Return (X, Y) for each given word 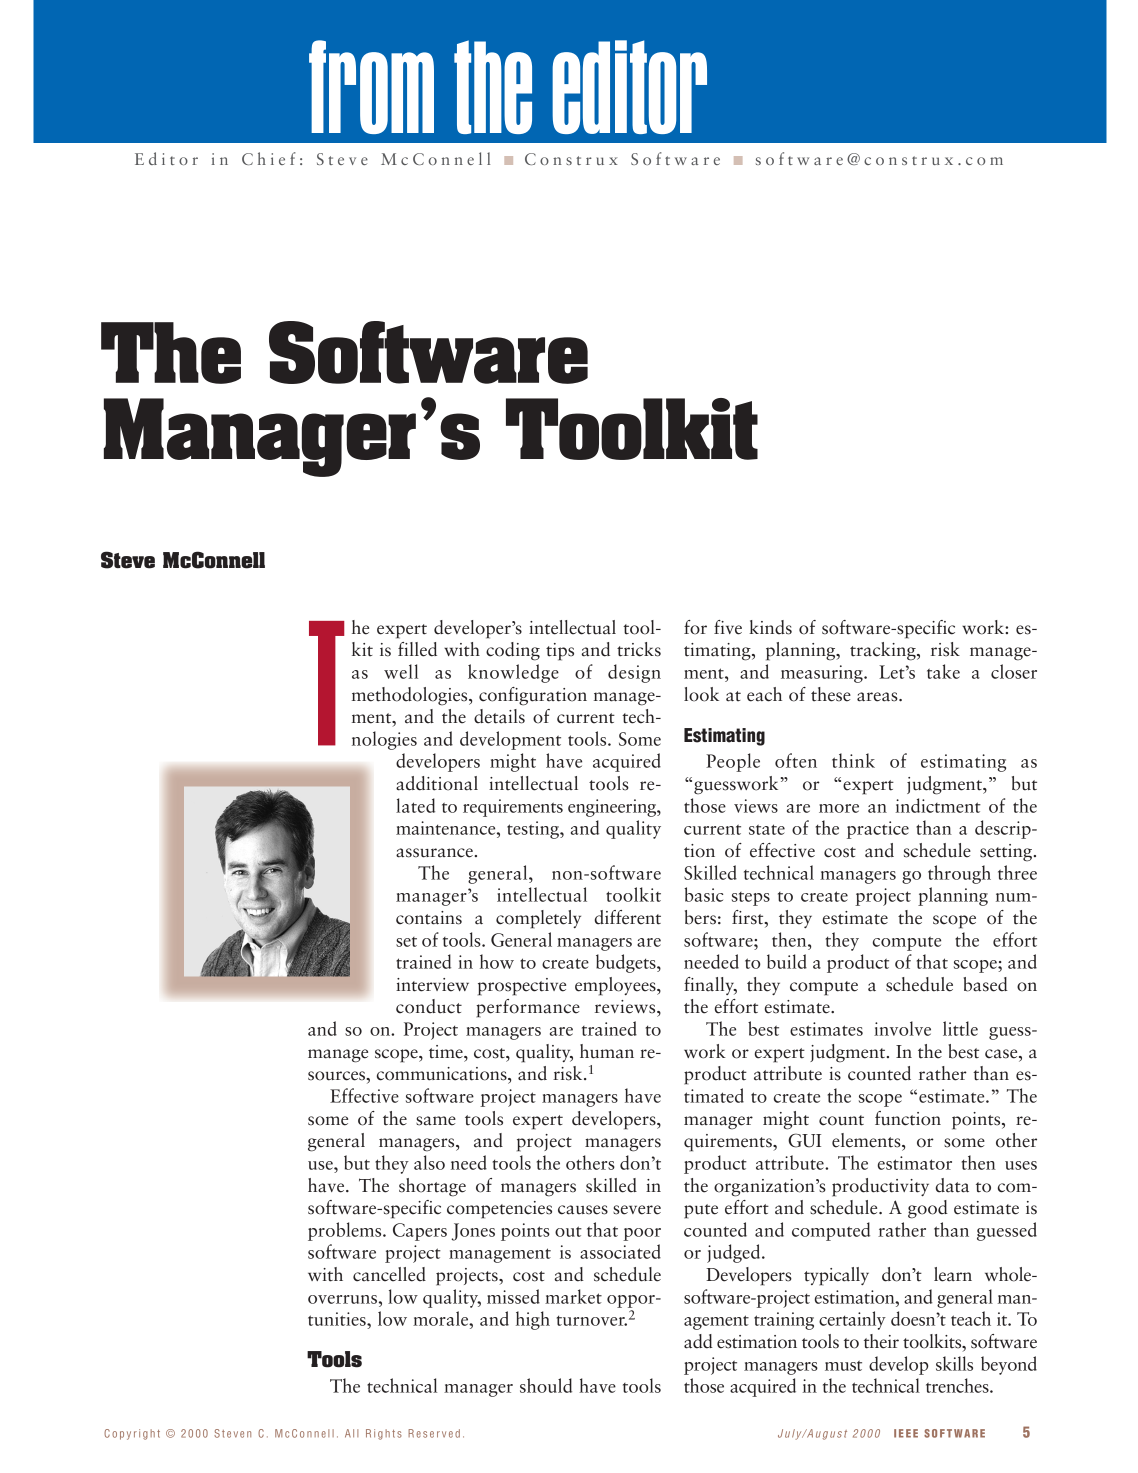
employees (616, 986)
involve (902, 1028)
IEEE (906, 1433)
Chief (269, 158)
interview (432, 985)
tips (560, 652)
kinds (770, 627)
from (371, 87)
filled (417, 649)
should (546, 1385)
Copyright (132, 1434)
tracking (884, 651)
